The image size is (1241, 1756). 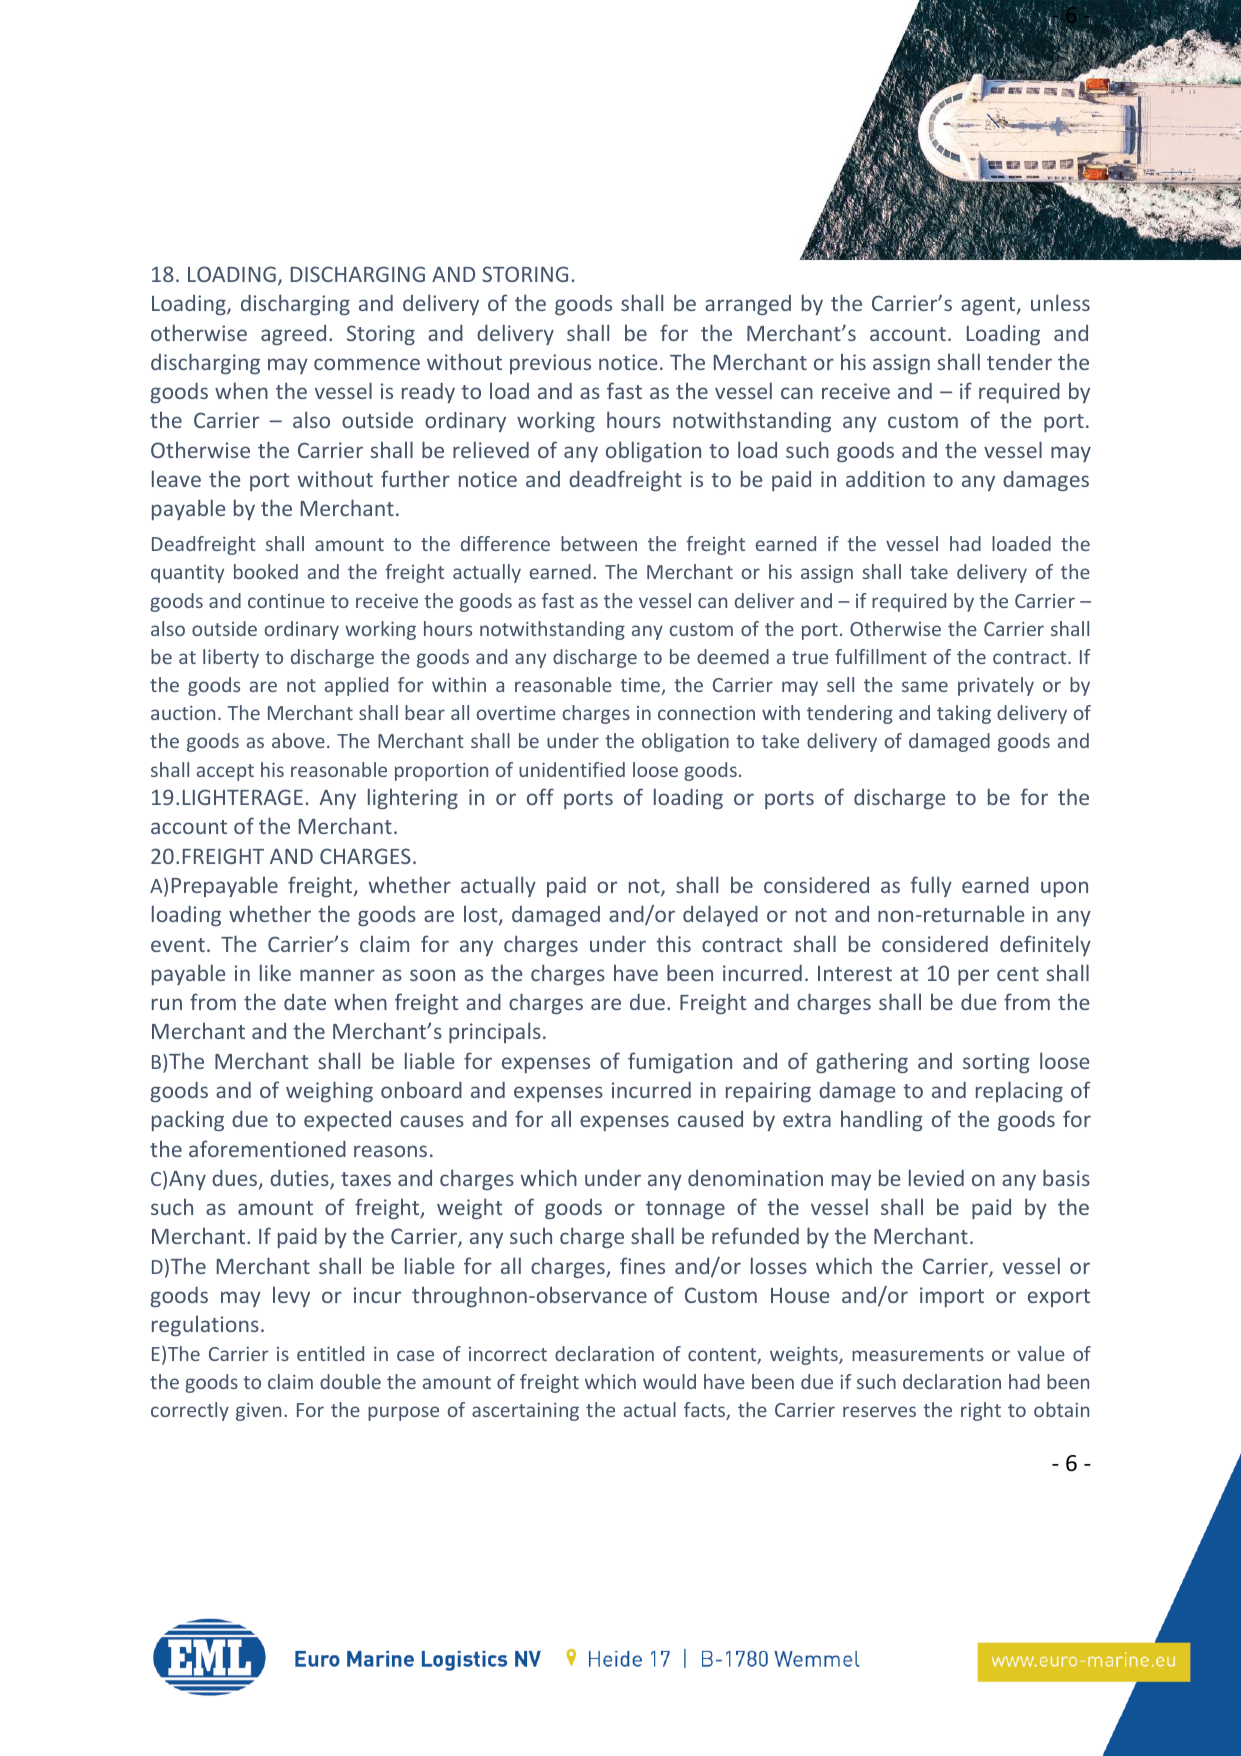 What do you see at coordinates (540, 796) in the document?
I see `off` at bounding box center [540, 796].
